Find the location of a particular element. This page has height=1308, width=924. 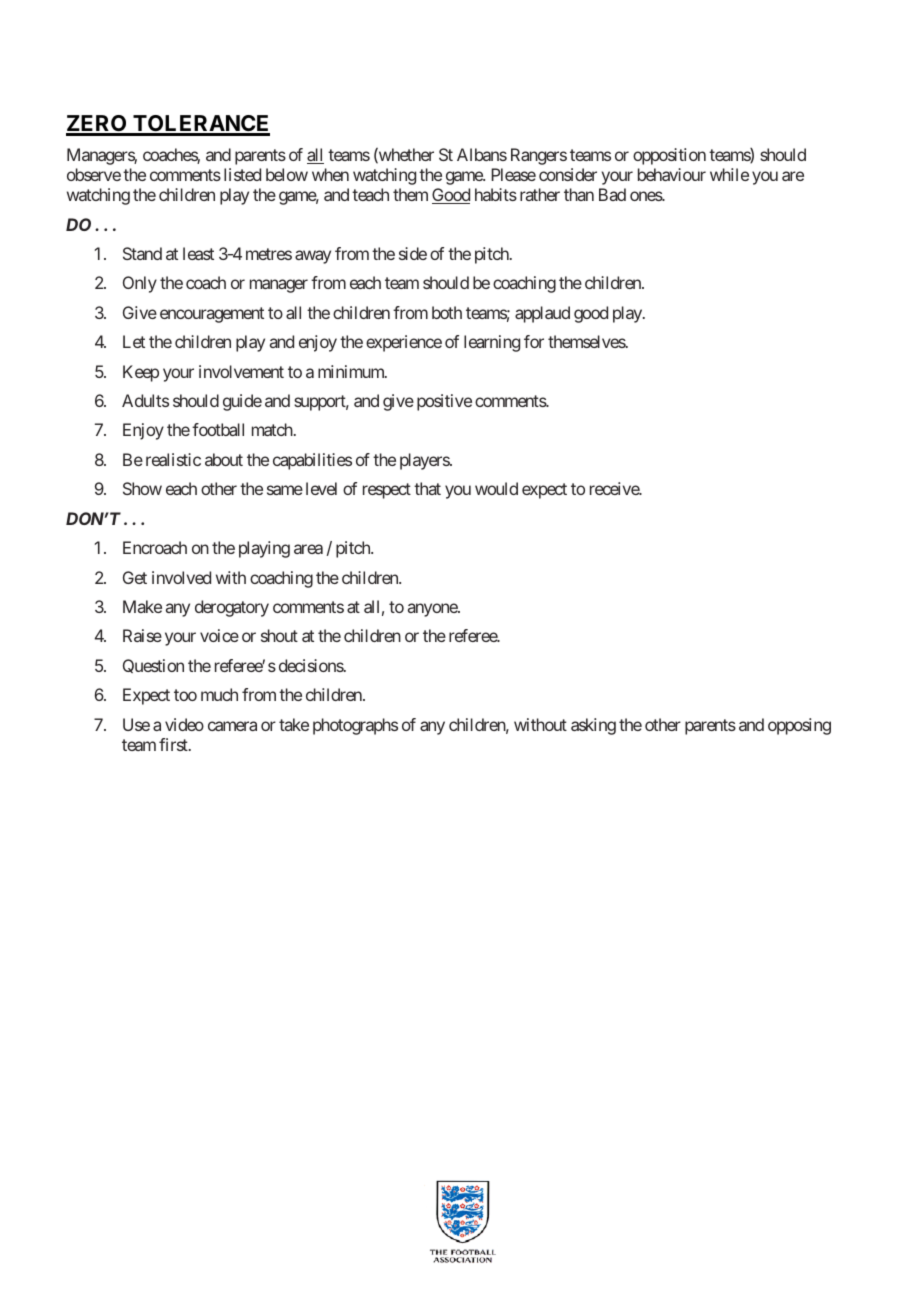

rather is located at coordinates (540, 194).
